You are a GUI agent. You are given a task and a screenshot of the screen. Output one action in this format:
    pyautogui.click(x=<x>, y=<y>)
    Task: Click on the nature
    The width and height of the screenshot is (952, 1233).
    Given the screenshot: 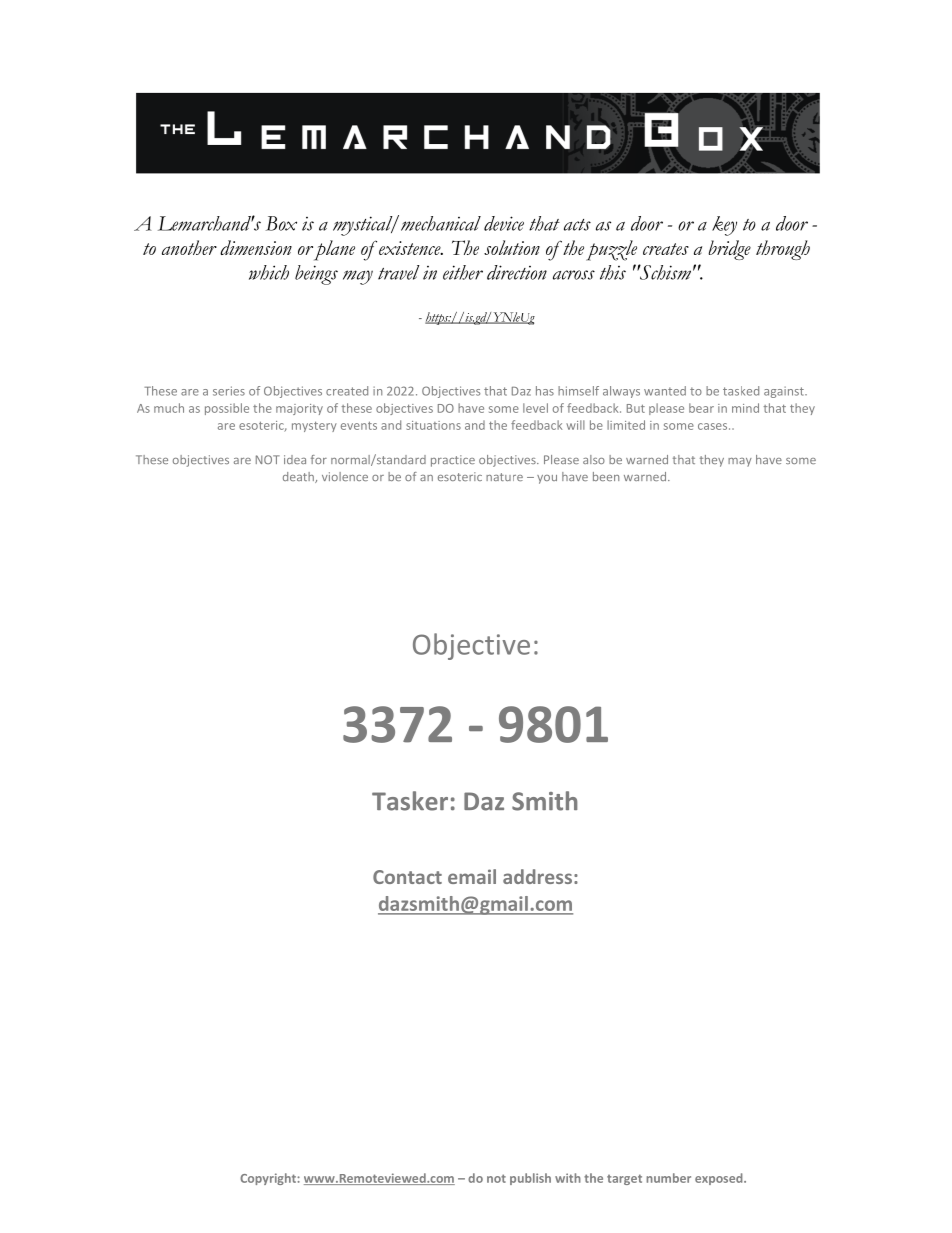 What is the action you would take?
    pyautogui.click(x=504, y=477)
